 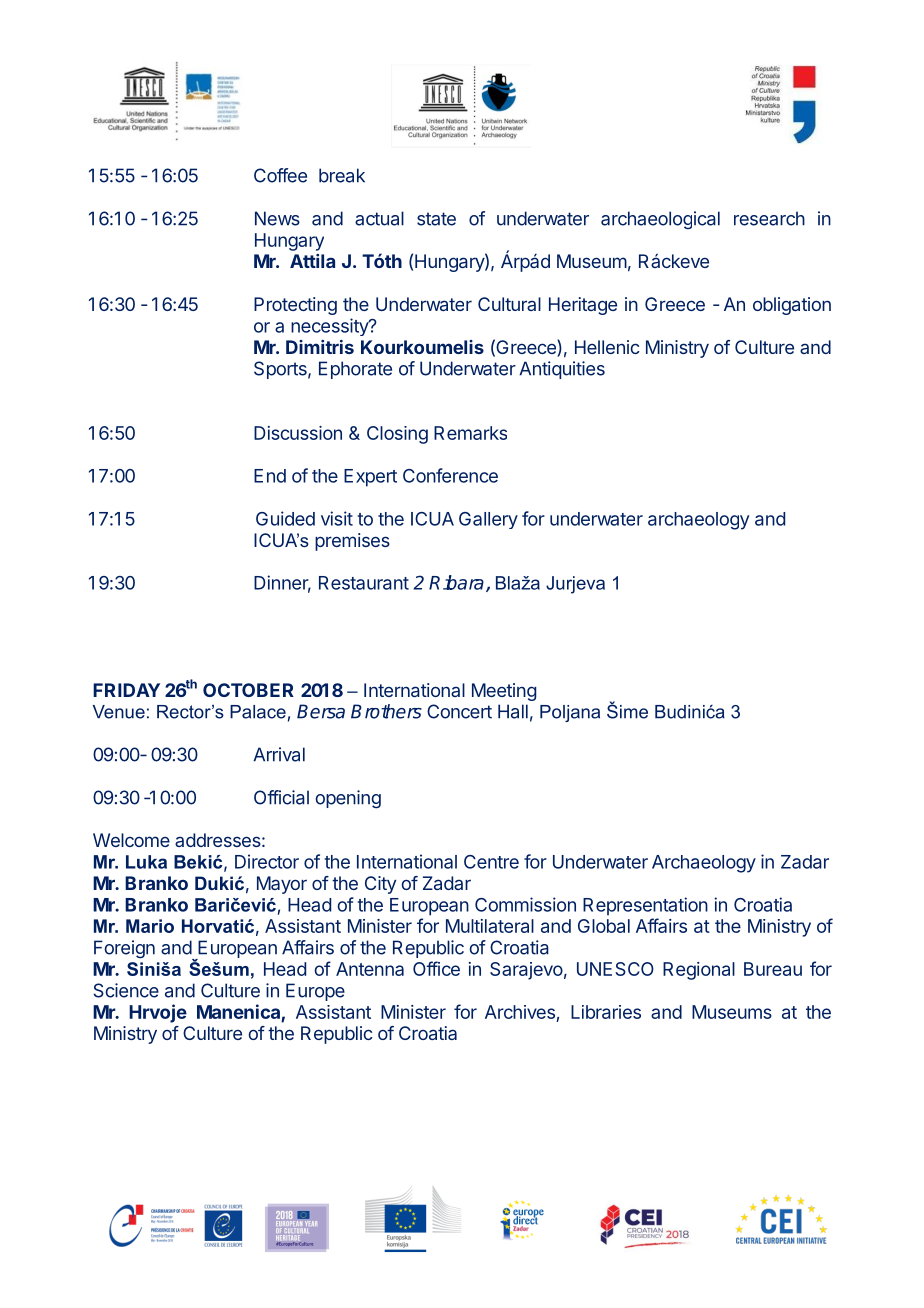 What do you see at coordinates (660, 220) in the screenshot?
I see `archaeological` at bounding box center [660, 220].
